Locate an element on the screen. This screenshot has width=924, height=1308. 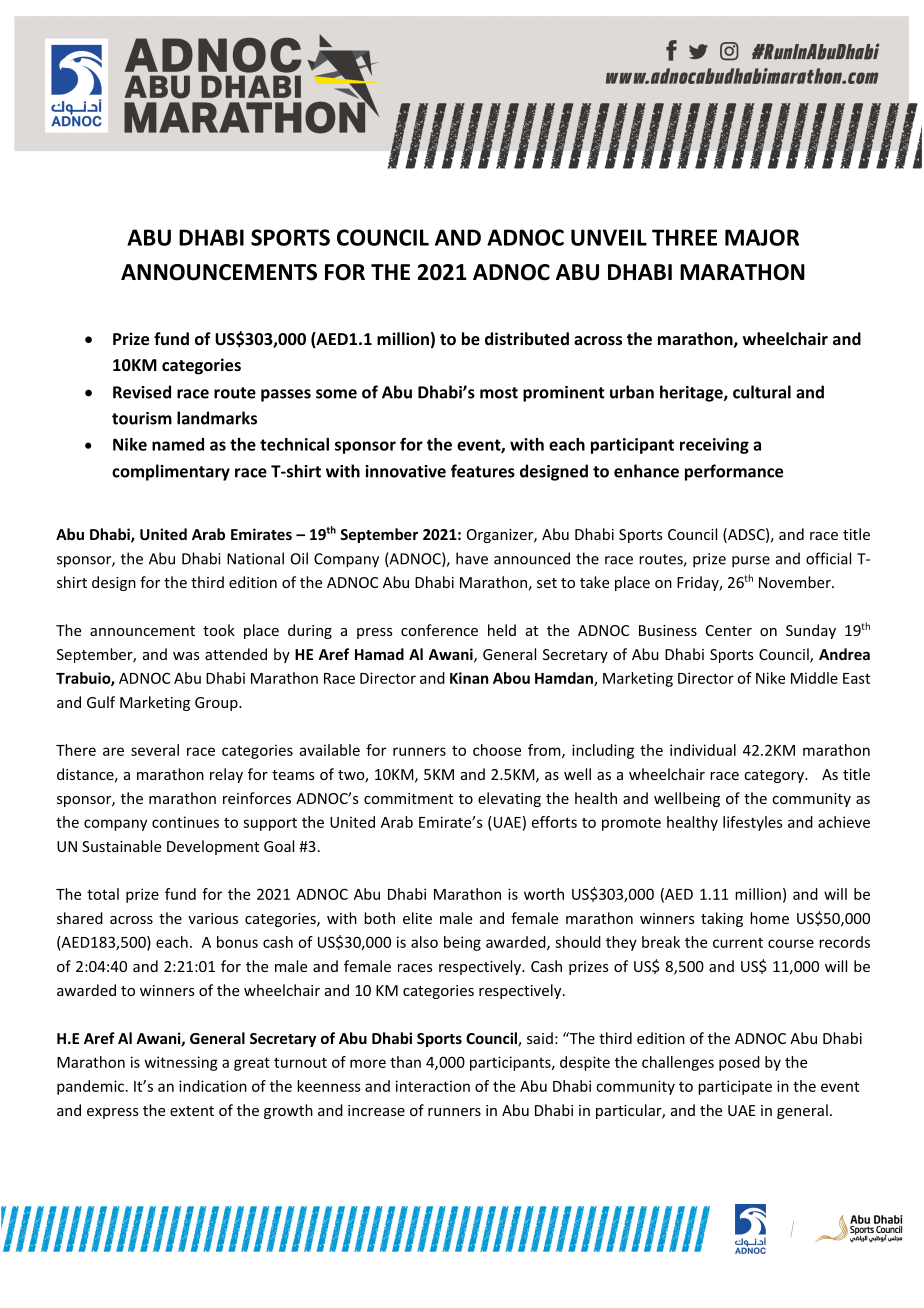
interaction is located at coordinates (433, 1086).
